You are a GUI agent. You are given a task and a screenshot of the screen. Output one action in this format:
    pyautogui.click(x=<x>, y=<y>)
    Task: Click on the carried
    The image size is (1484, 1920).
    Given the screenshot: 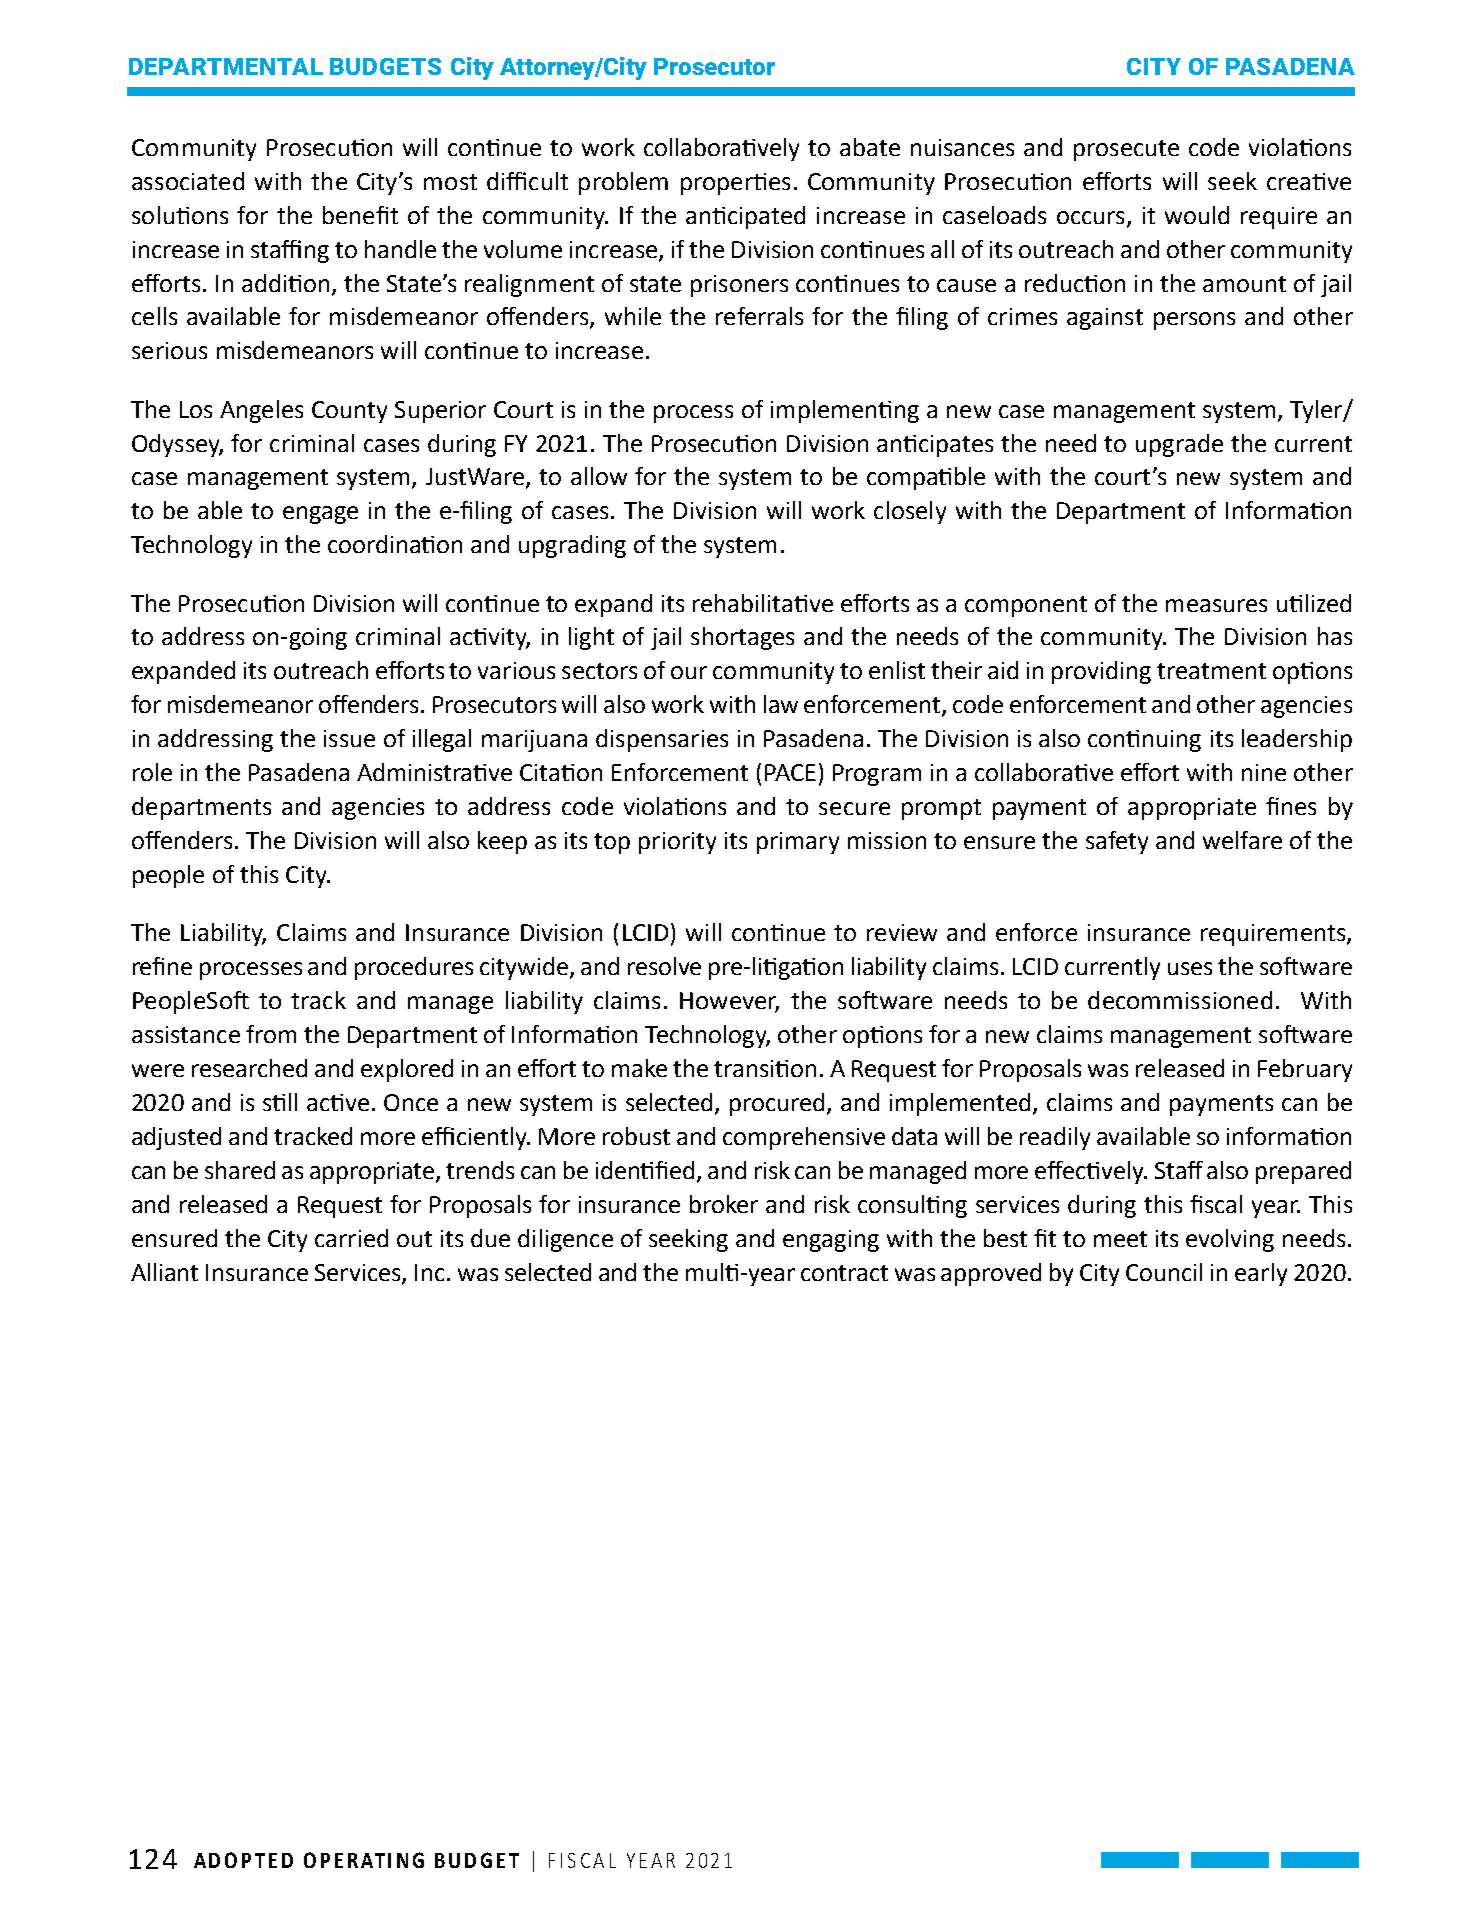 What is the action you would take?
    pyautogui.click(x=351, y=1238)
